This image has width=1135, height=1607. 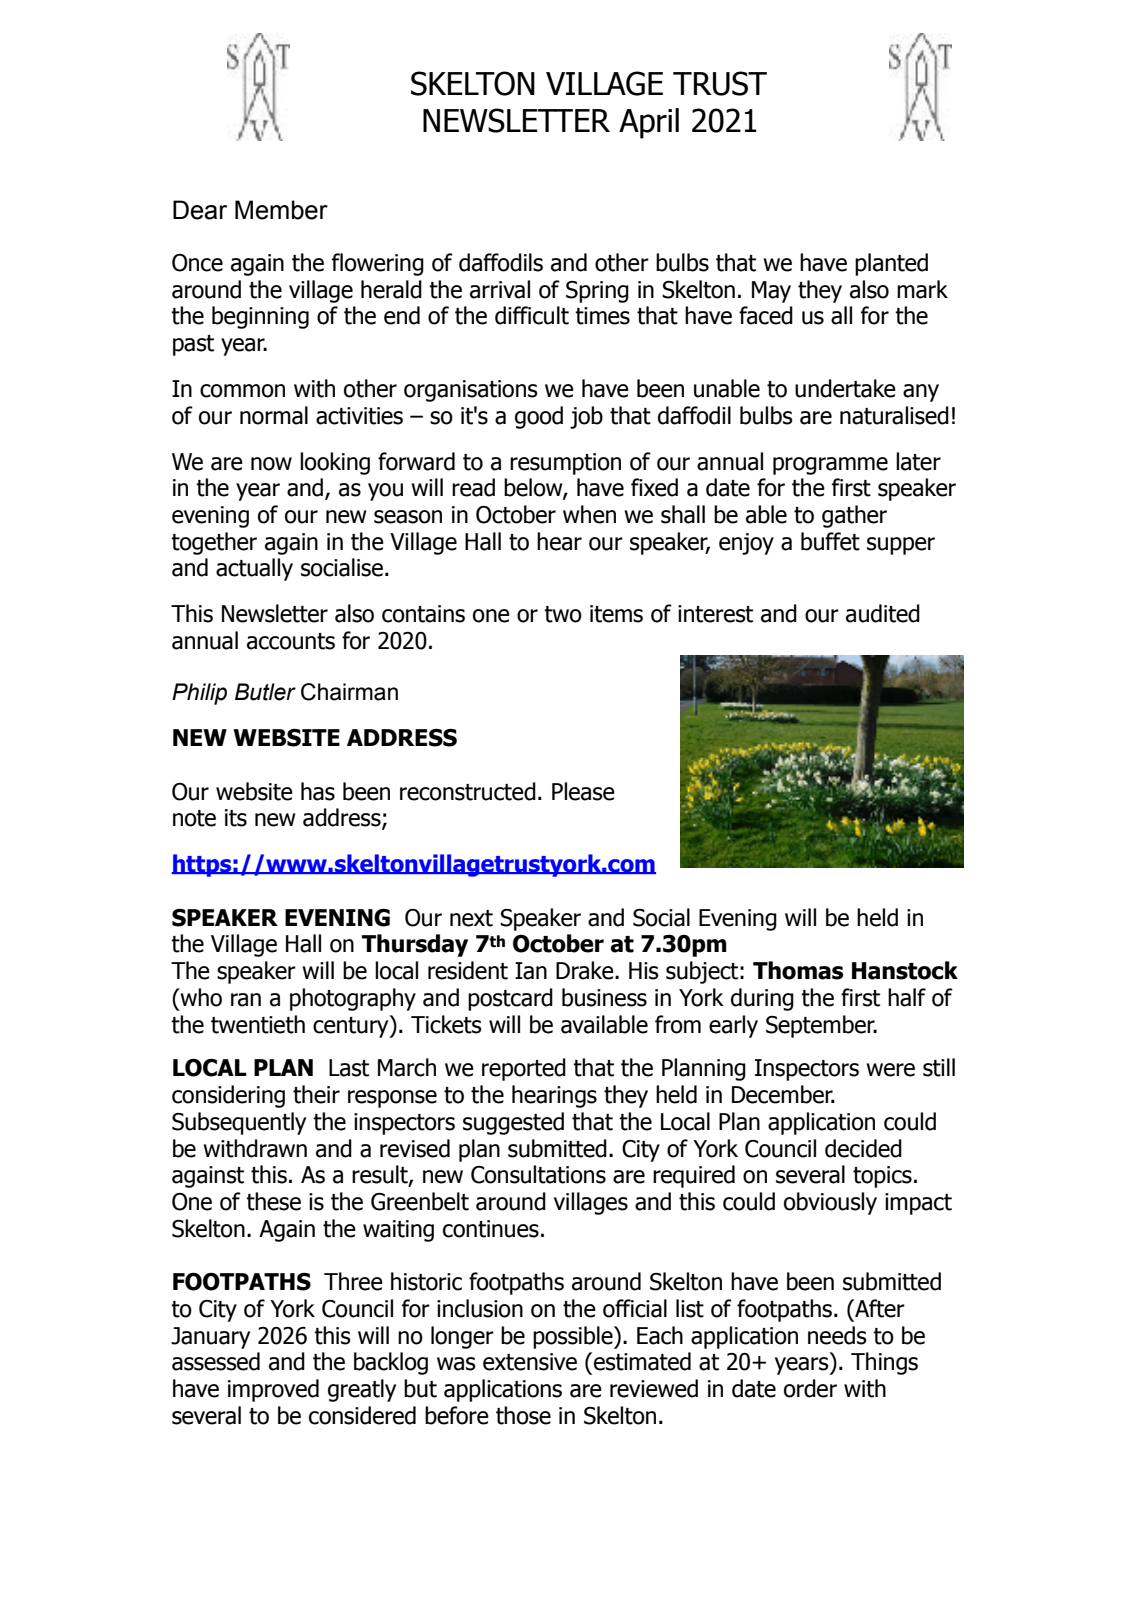 What do you see at coordinates (890, 1070) in the image?
I see `were` at bounding box center [890, 1070].
